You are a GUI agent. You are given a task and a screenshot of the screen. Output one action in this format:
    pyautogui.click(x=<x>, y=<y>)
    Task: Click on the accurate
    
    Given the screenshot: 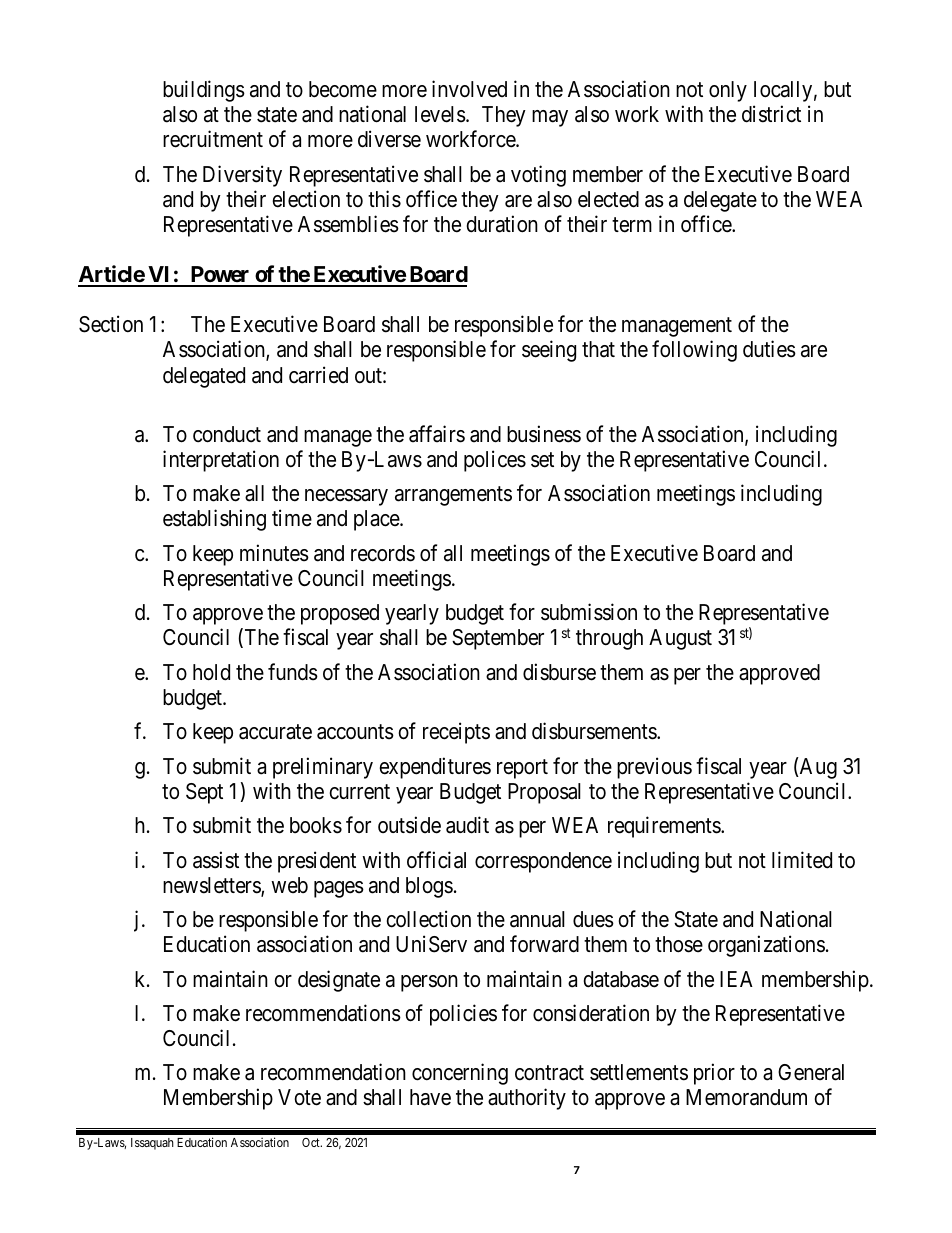 What is the action you would take?
    pyautogui.click(x=275, y=732)
